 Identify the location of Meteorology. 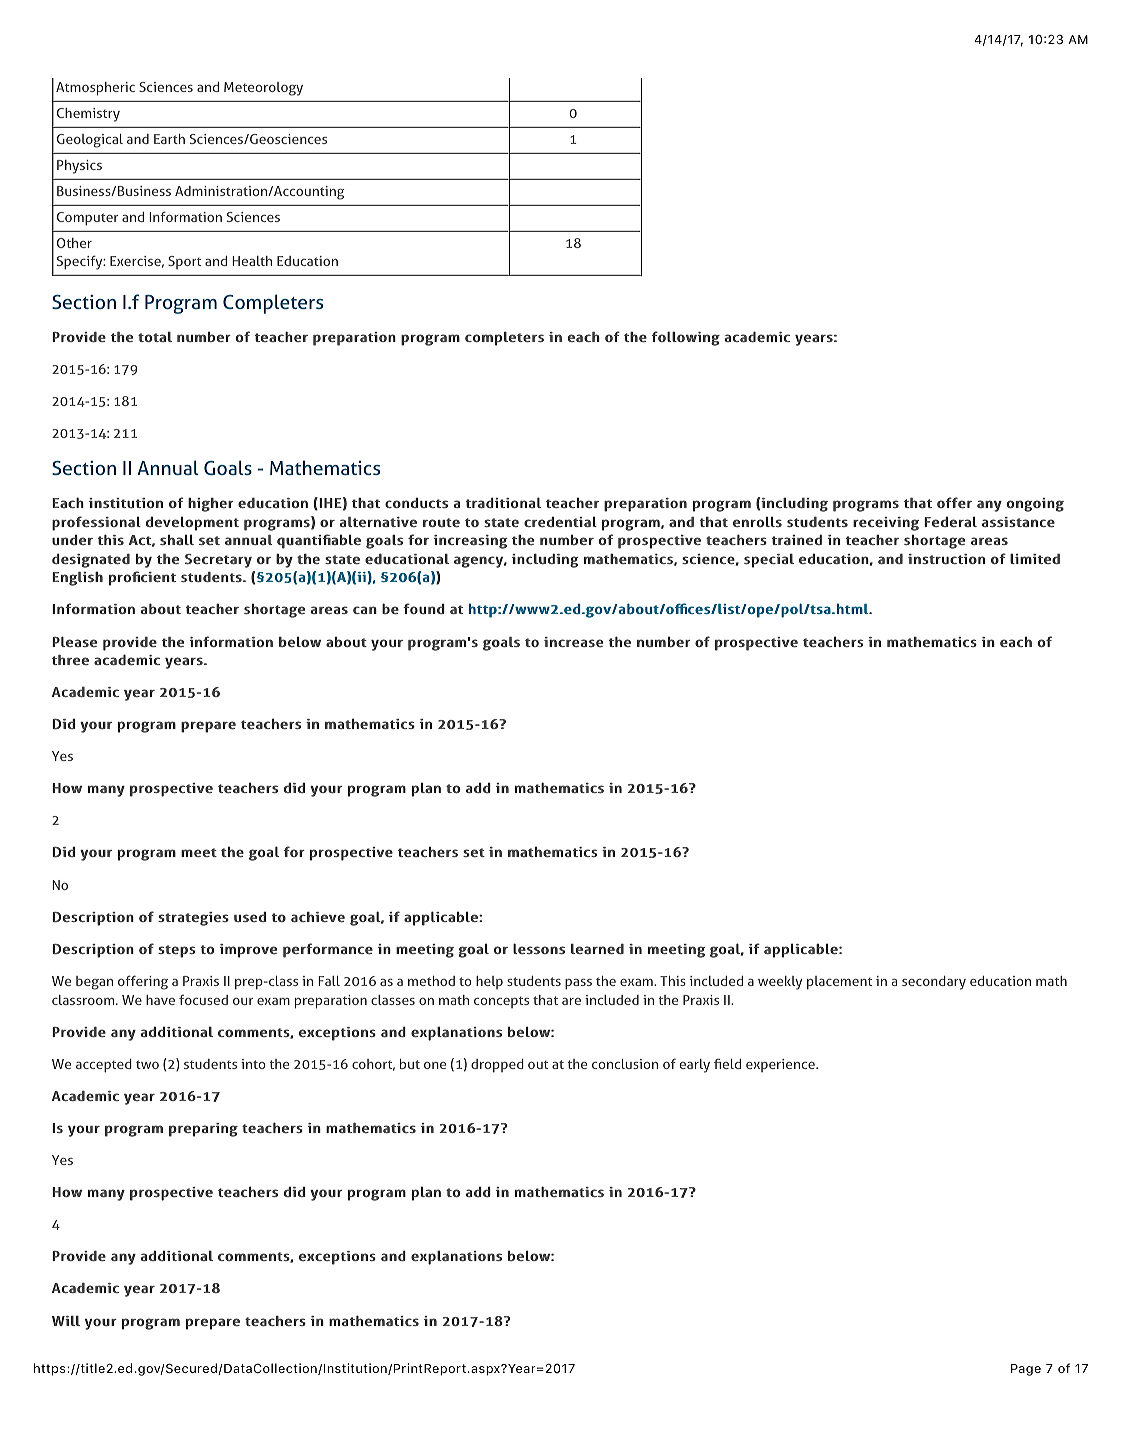
(263, 89).
